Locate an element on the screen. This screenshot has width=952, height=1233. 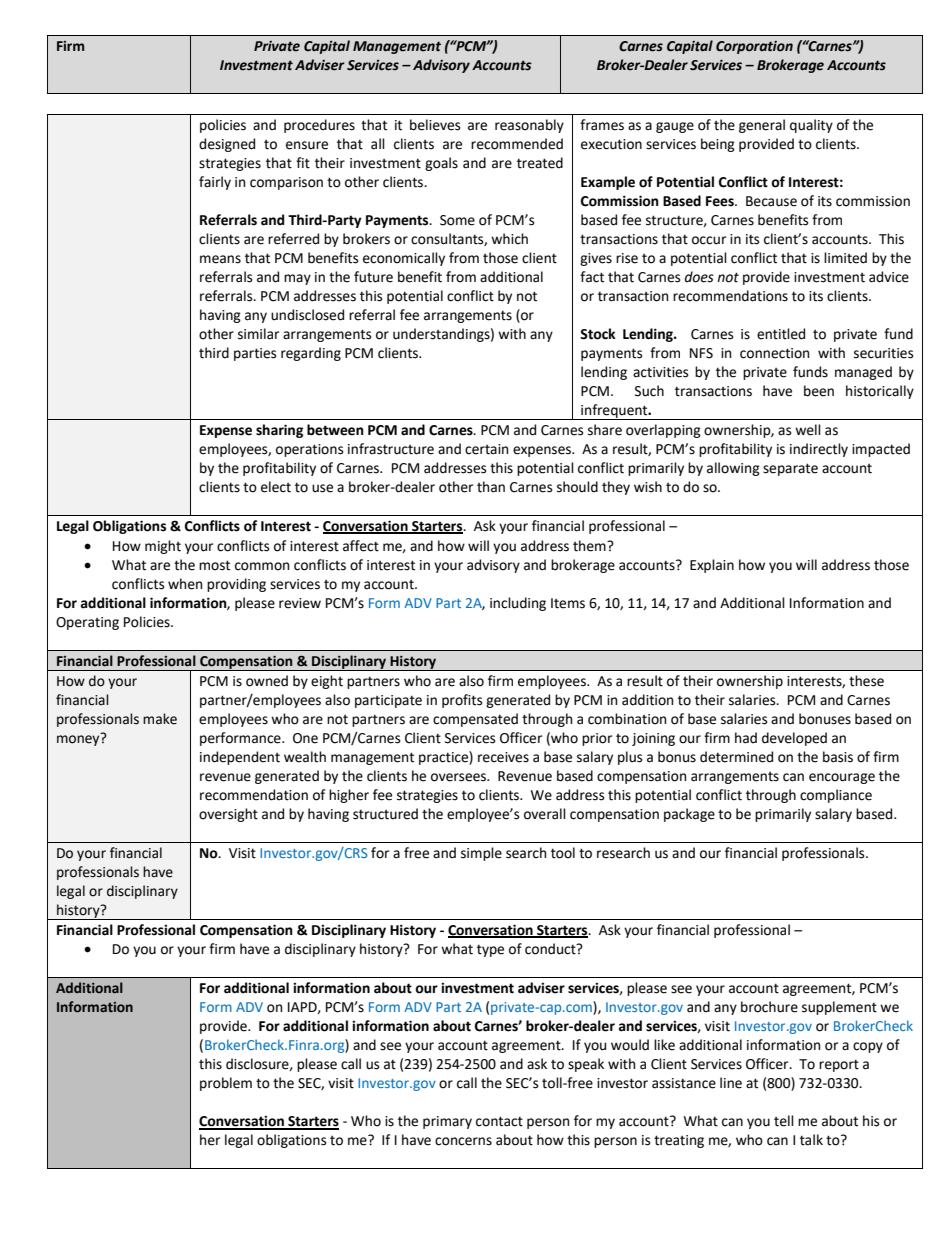
including is located at coordinates (518, 604).
